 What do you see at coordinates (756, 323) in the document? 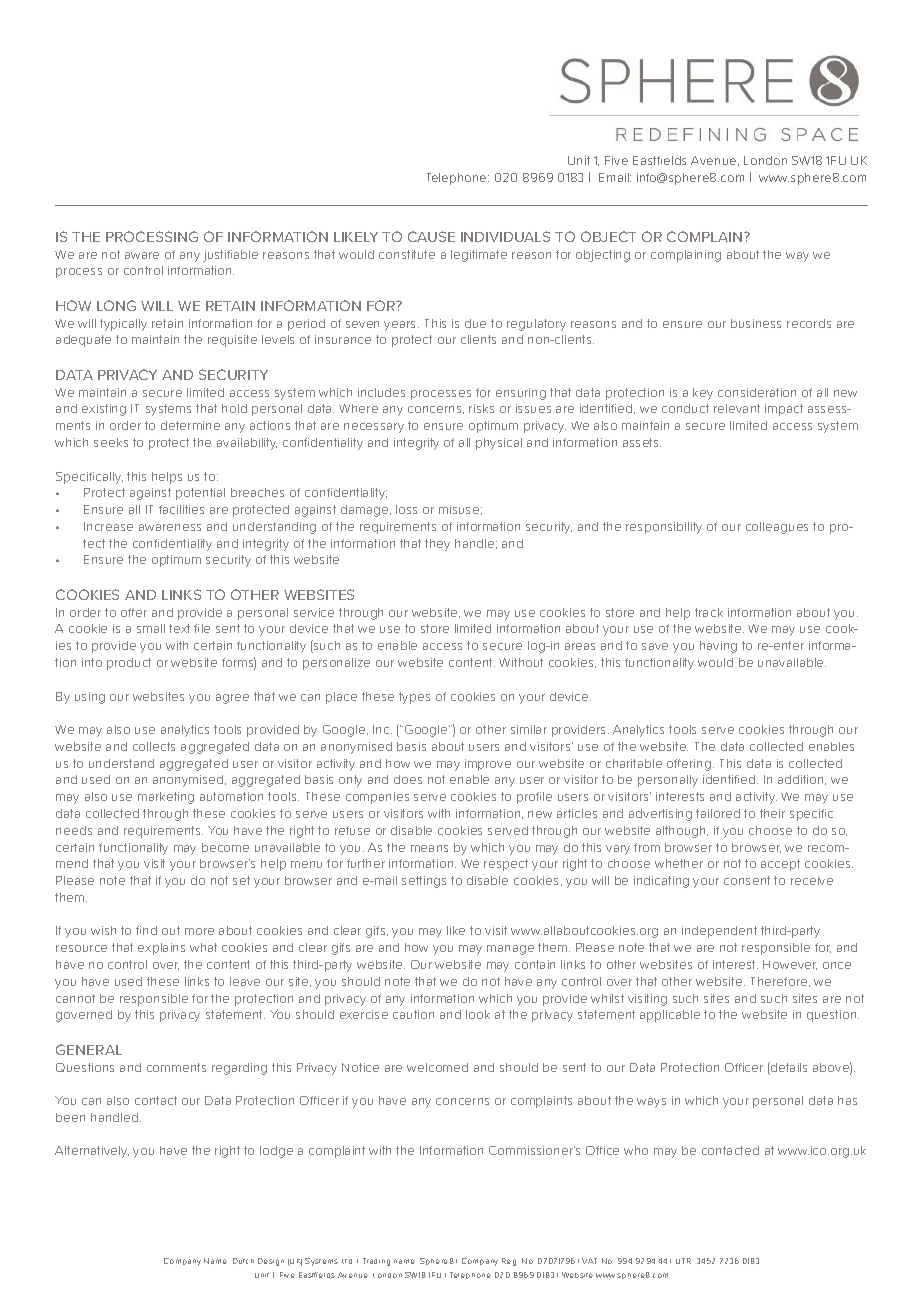
I see `business` at bounding box center [756, 323].
